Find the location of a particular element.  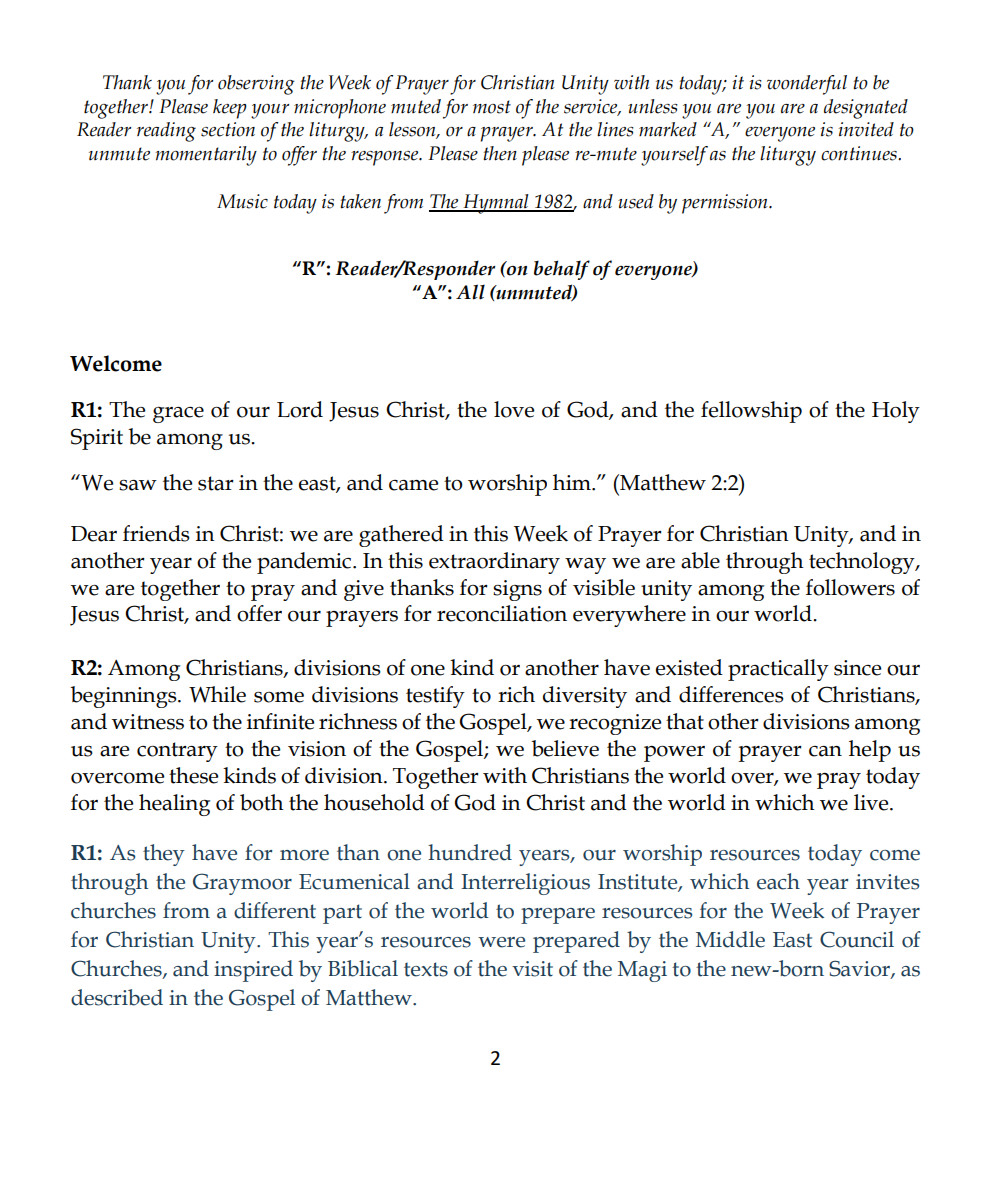

visit is located at coordinates (532, 969).
